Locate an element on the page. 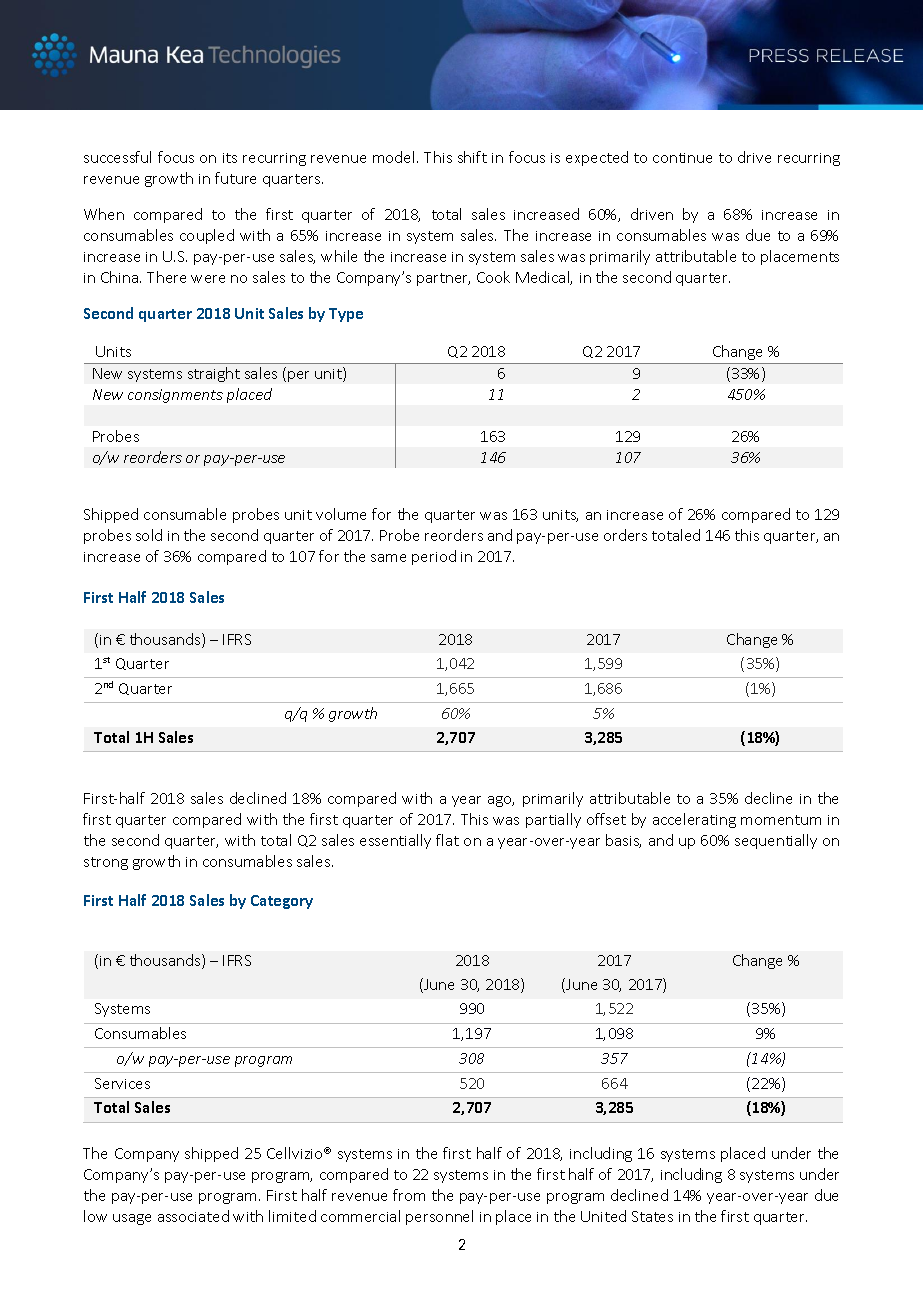 Image resolution: width=924 pixels, height=1308 pixels. accelerating is located at coordinates (694, 820).
